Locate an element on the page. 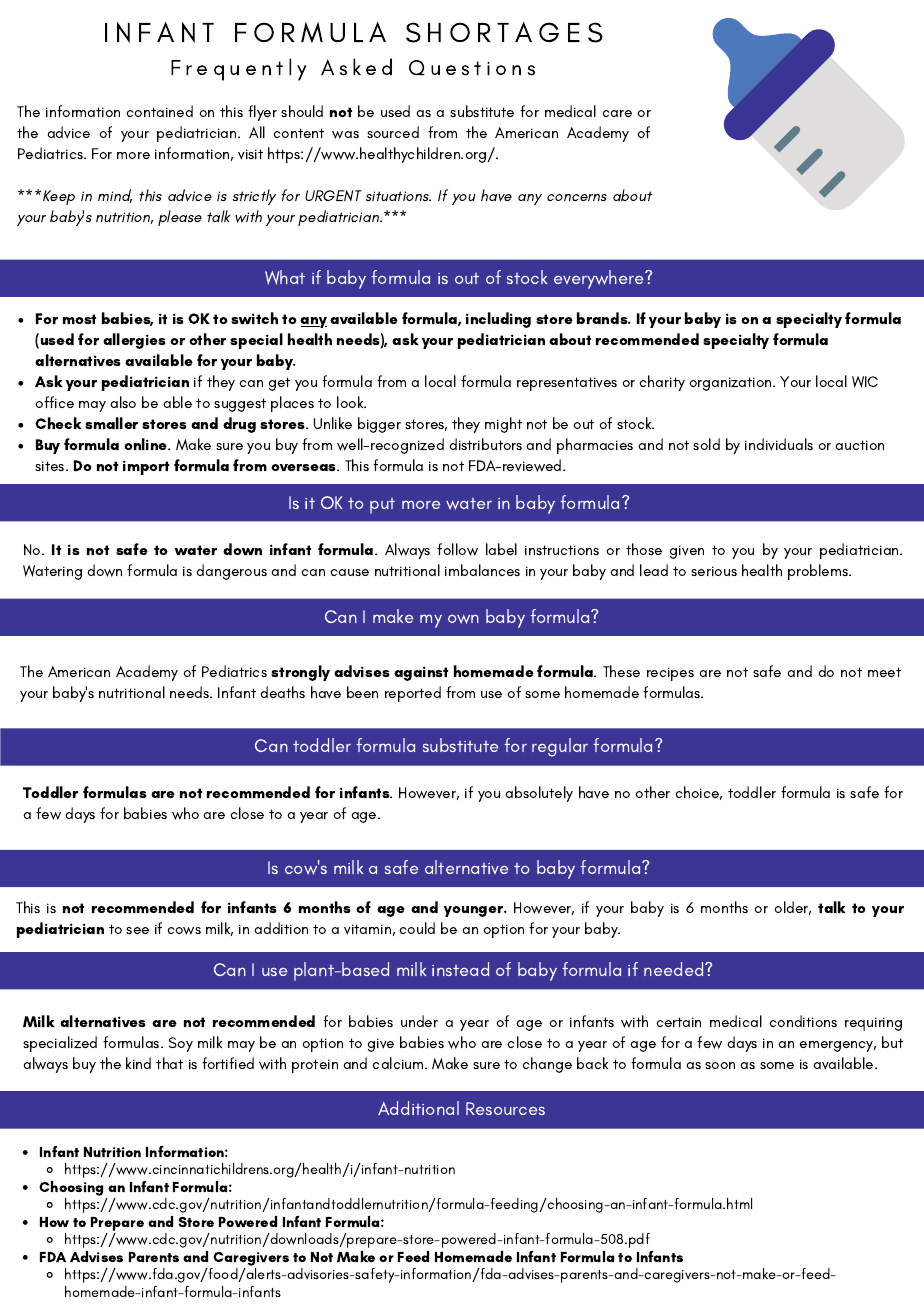 This document has width=924, height=1308. dangerous is located at coordinates (231, 572).
